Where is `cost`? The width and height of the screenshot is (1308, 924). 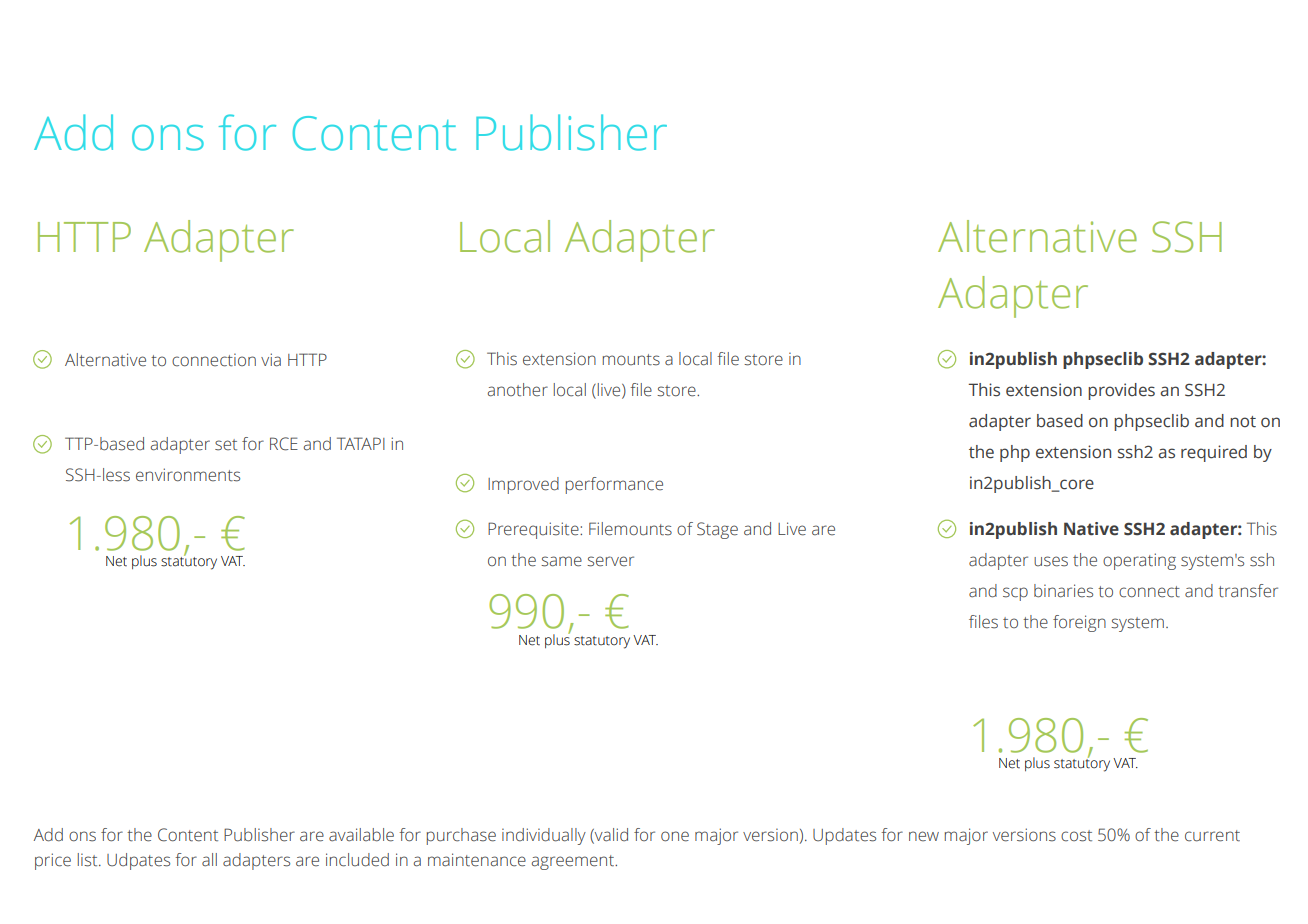 cost is located at coordinates (1076, 836).
